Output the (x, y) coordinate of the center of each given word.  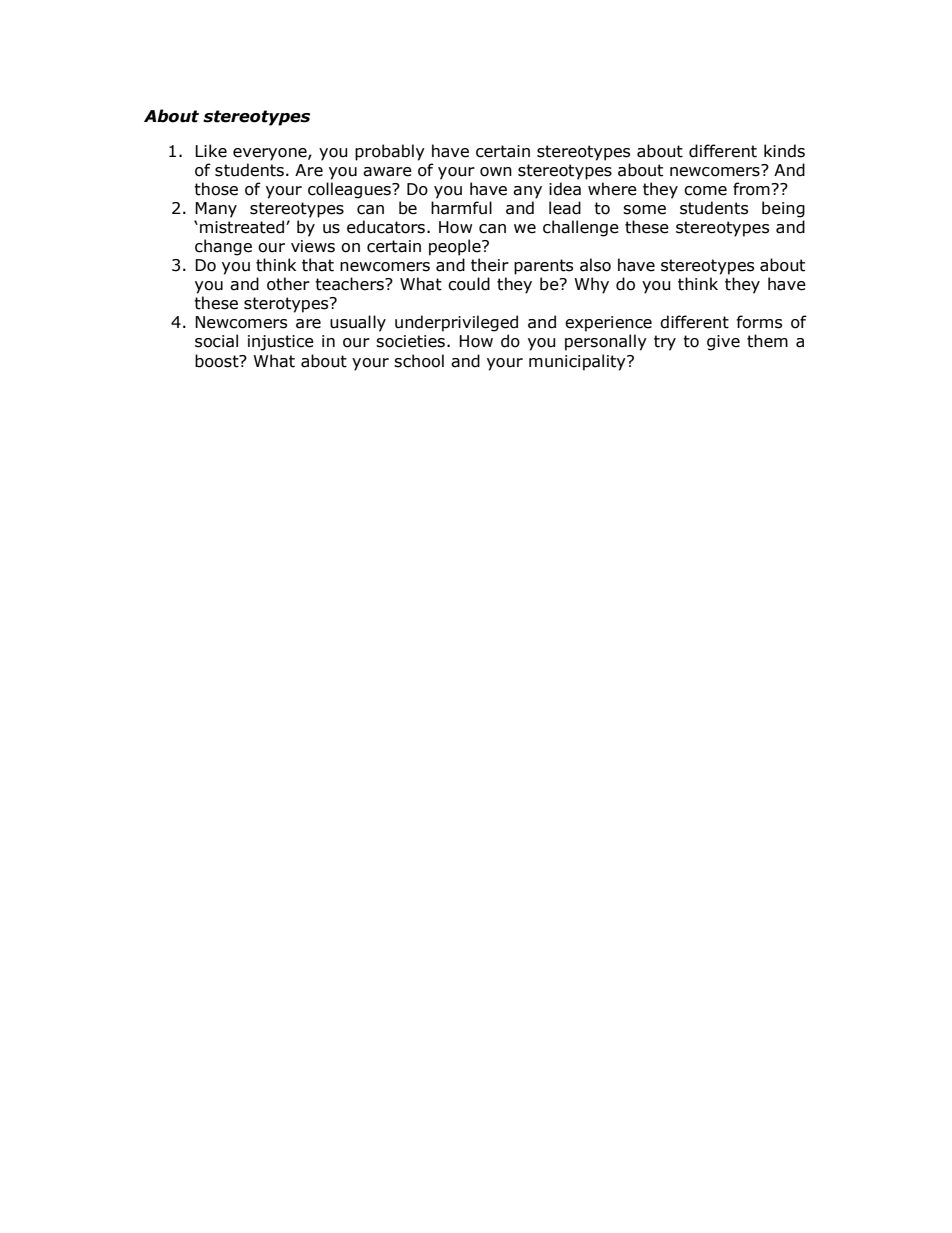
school (419, 361)
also (595, 265)
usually (358, 323)
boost (218, 361)
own (496, 172)
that (318, 265)
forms (759, 322)
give (723, 343)
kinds (784, 151)
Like (211, 151)
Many (216, 210)
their (490, 265)
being (783, 209)
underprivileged (456, 323)
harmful (461, 208)
